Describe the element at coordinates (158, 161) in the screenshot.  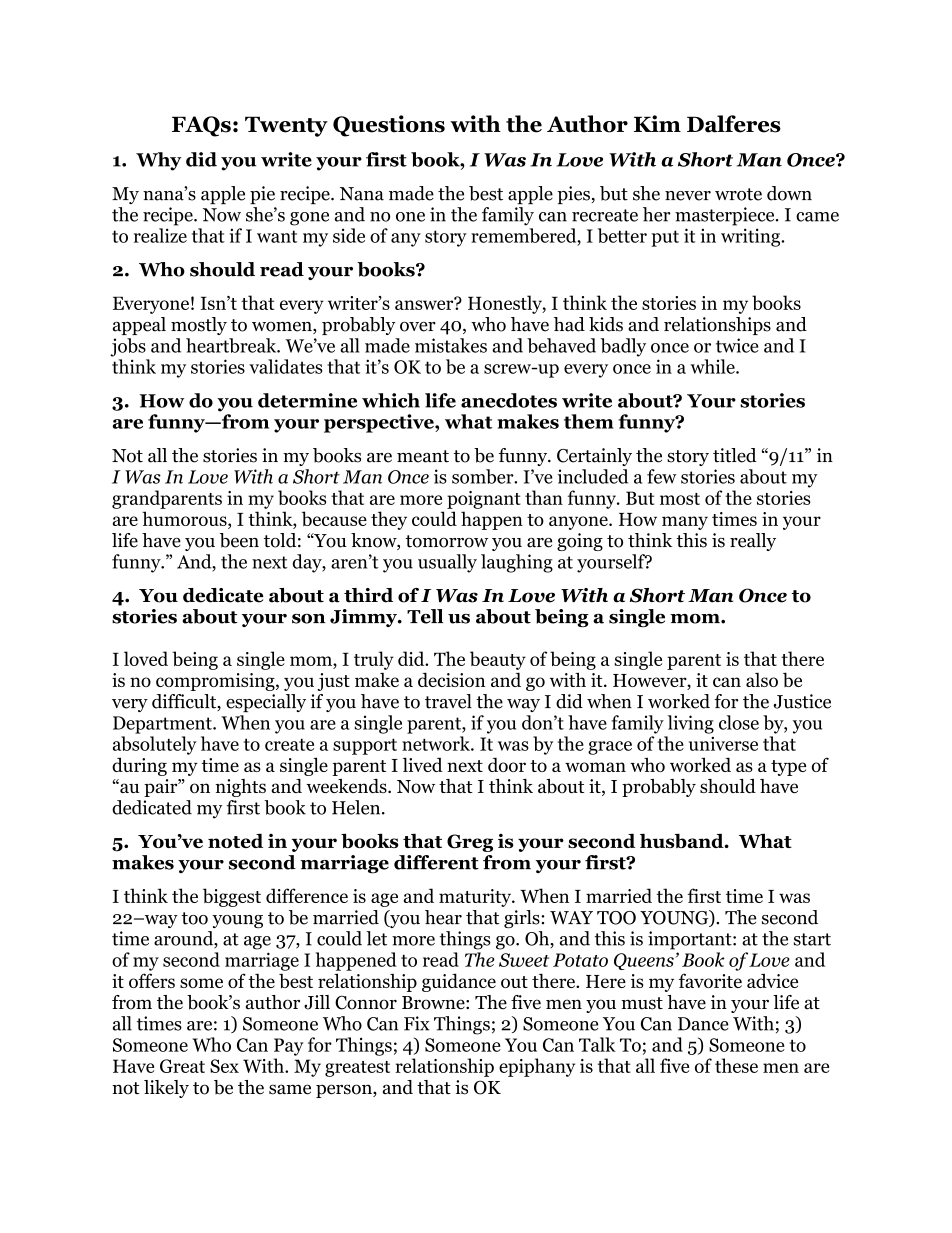
I see `Why` at that location.
